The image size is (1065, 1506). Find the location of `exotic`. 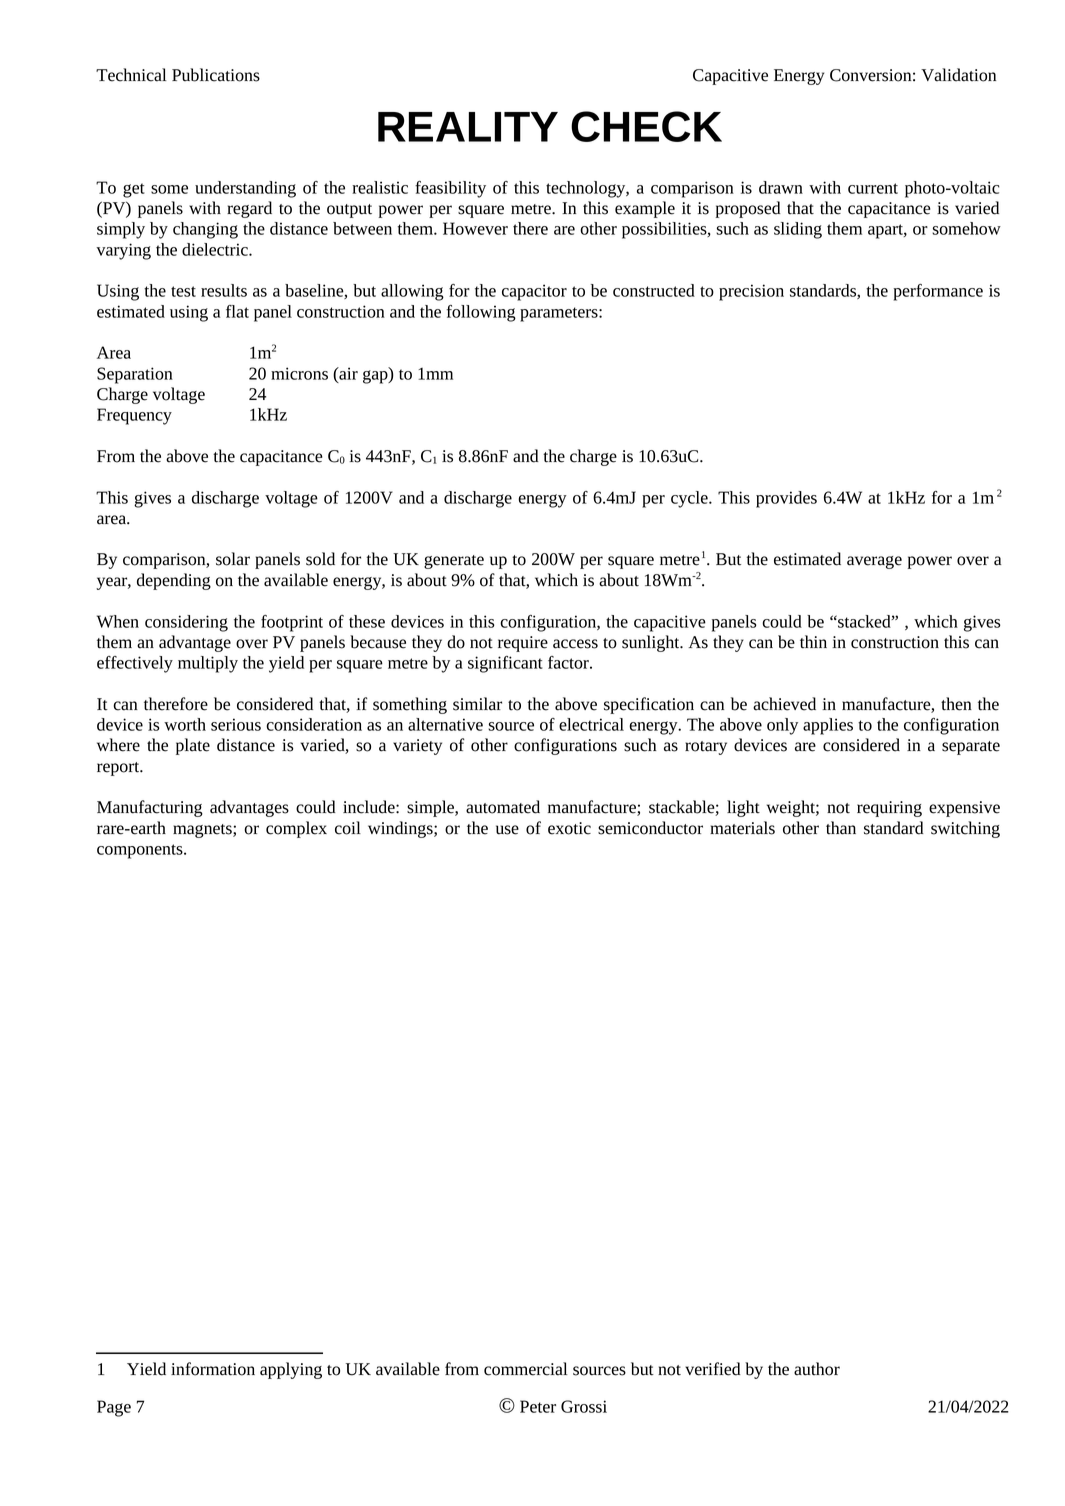

exotic is located at coordinates (569, 828).
